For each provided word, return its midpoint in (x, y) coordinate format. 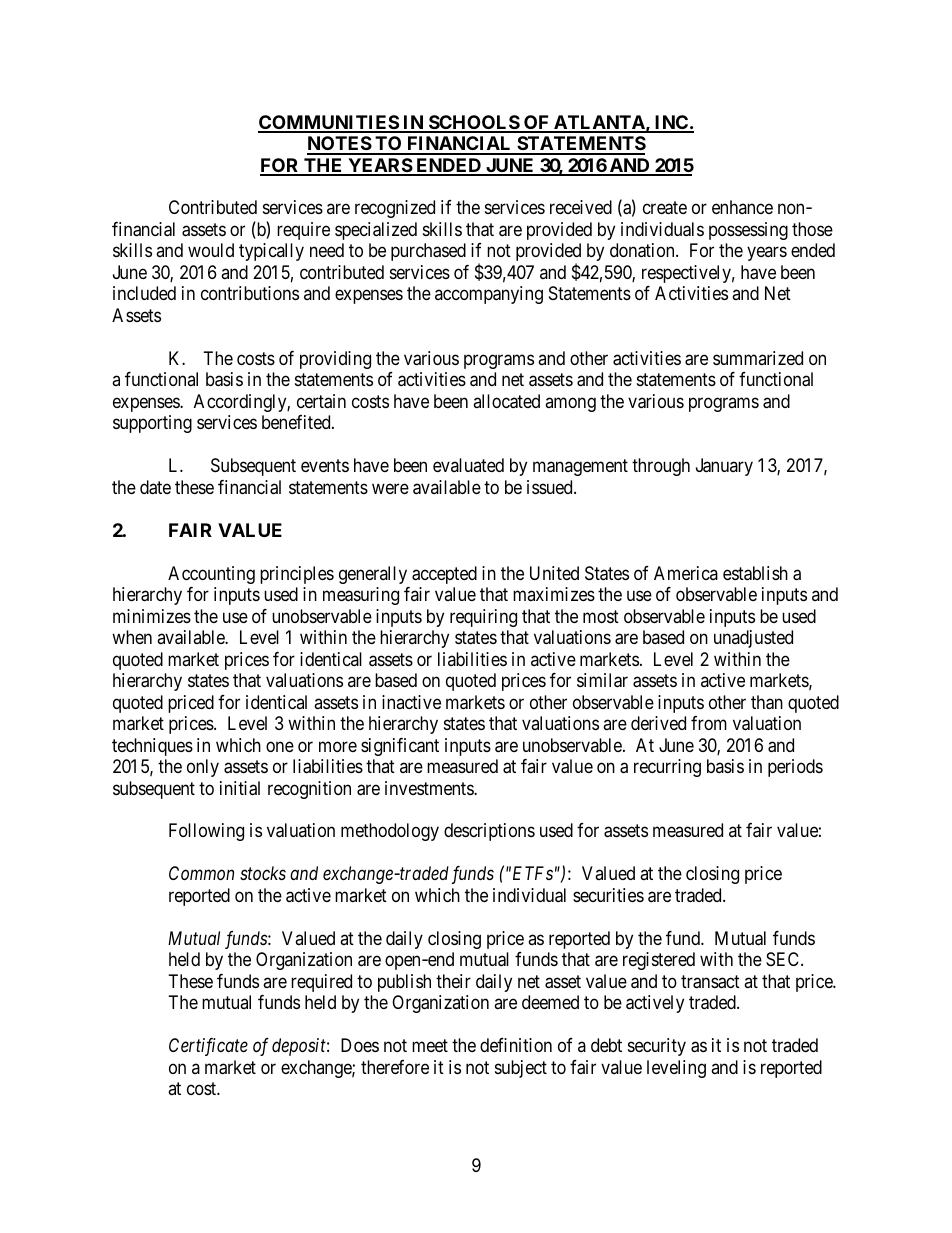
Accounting (211, 575)
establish (755, 573)
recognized (395, 209)
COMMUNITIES (329, 123)
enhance (742, 207)
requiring (483, 618)
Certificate (208, 1047)
